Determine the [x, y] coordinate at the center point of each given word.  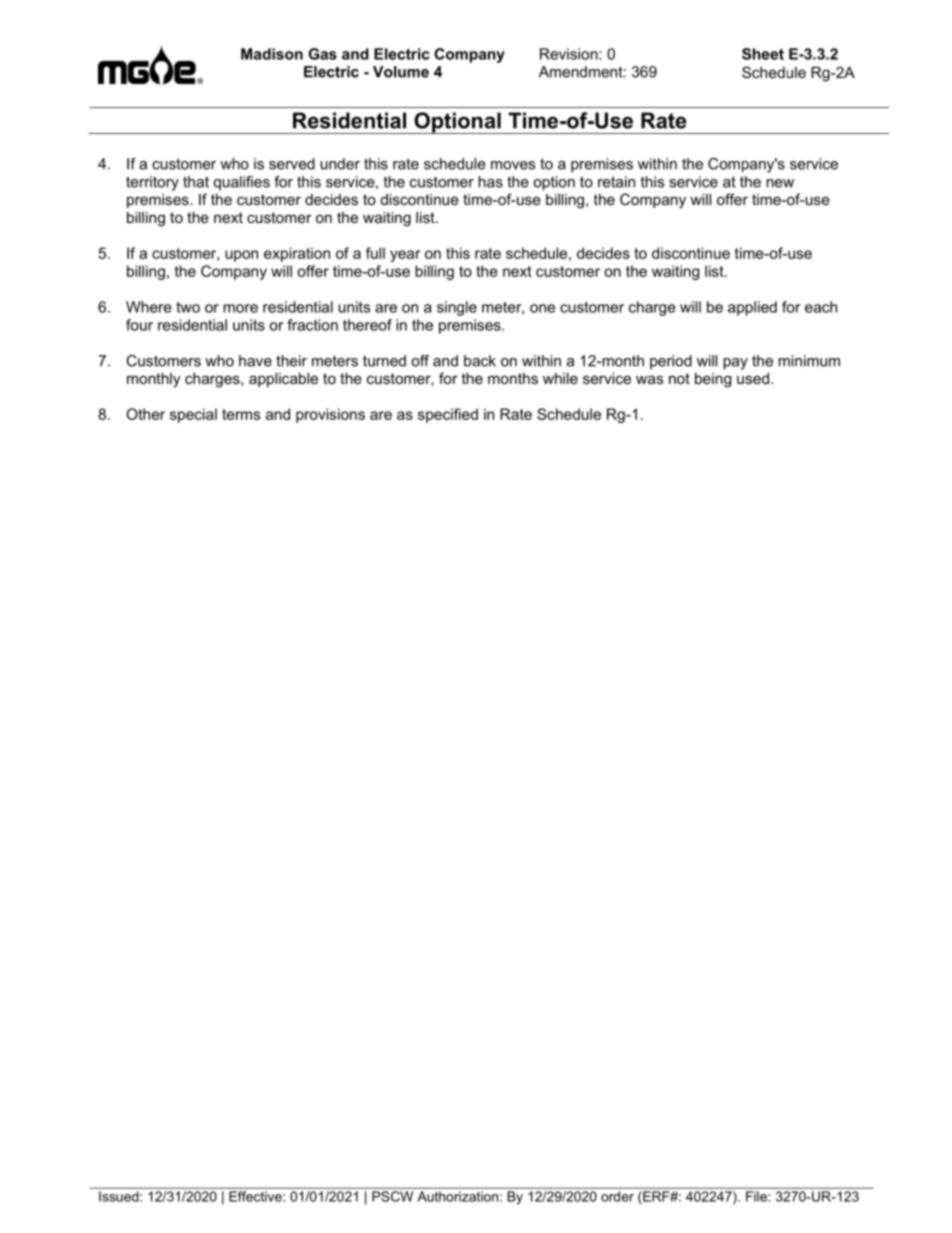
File [756, 1196]
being [713, 380]
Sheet [763, 54]
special [193, 415]
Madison [272, 54]
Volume [401, 72]
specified [448, 415]
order [617, 1196]
